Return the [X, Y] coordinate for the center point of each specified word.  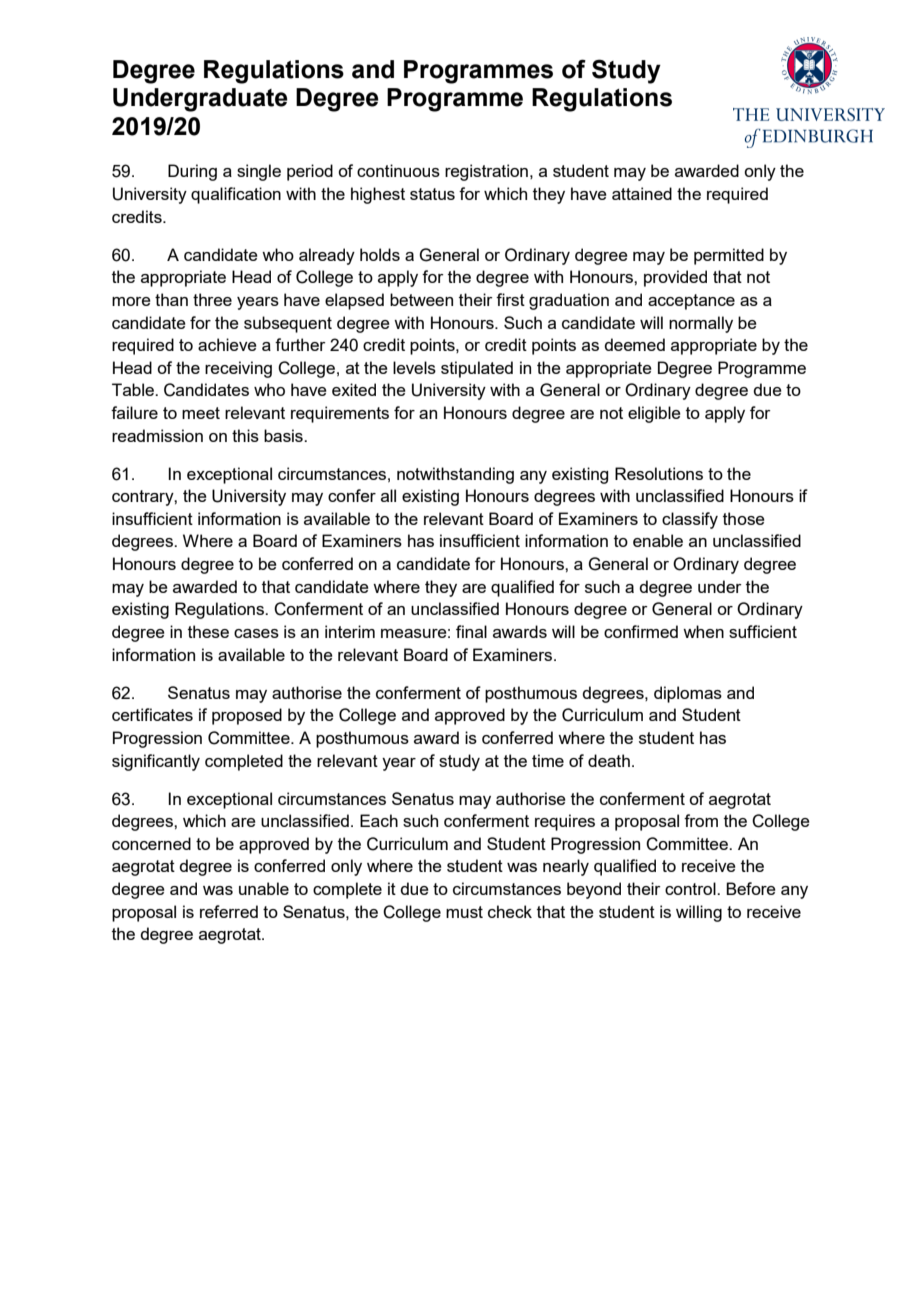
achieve [227, 344]
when [703, 631]
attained [642, 193]
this [245, 435]
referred [229, 911]
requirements [340, 414]
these [208, 631]
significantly [156, 762]
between [421, 299]
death [609, 760]
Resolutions [659, 473]
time [548, 760]
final [471, 631]
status [432, 194]
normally [701, 324]
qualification [236, 195]
